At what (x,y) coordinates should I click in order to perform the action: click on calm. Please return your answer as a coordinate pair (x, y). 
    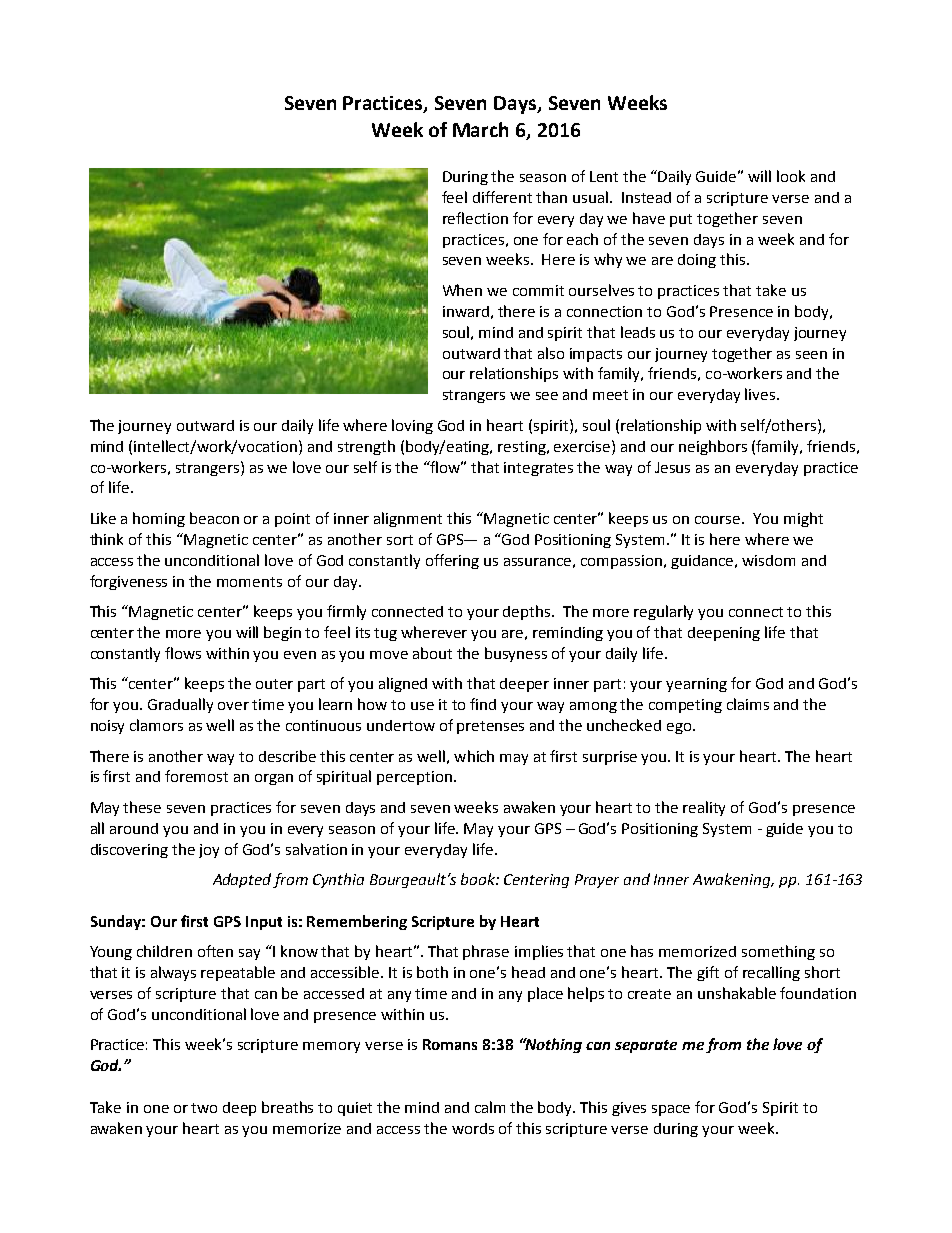
    Looking at the image, I should click on (490, 1107).
